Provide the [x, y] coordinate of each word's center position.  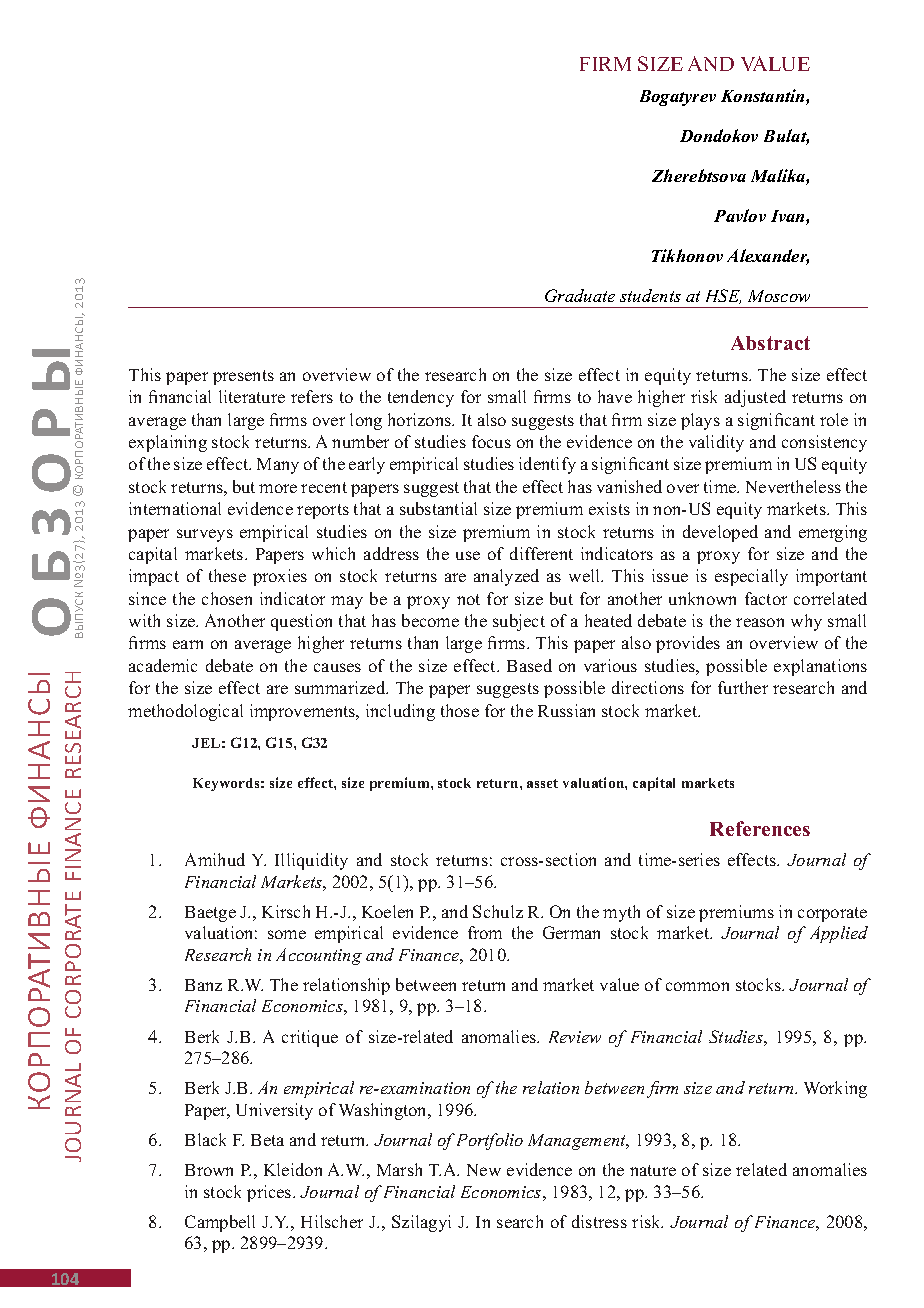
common [697, 986]
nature [653, 1170]
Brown [209, 1170]
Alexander [768, 257]
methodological [185, 712]
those [460, 710]
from [485, 932]
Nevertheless [793, 486]
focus [491, 441]
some [287, 934]
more [278, 488]
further [743, 687]
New [484, 1170]
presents [243, 377]
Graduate [580, 295]
